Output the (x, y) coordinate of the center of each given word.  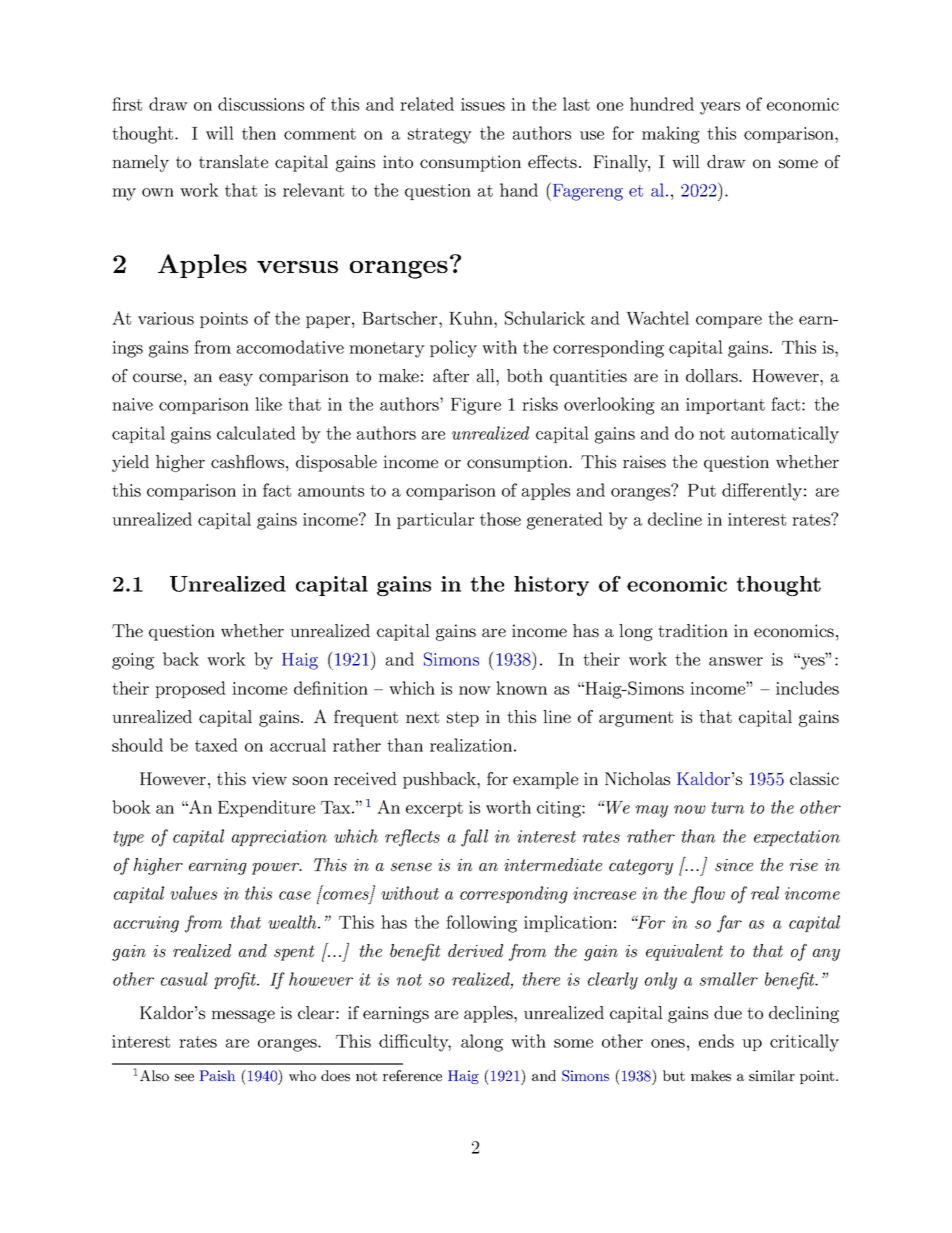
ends (716, 1041)
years (720, 108)
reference (412, 1075)
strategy (440, 136)
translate (233, 161)
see (184, 1077)
